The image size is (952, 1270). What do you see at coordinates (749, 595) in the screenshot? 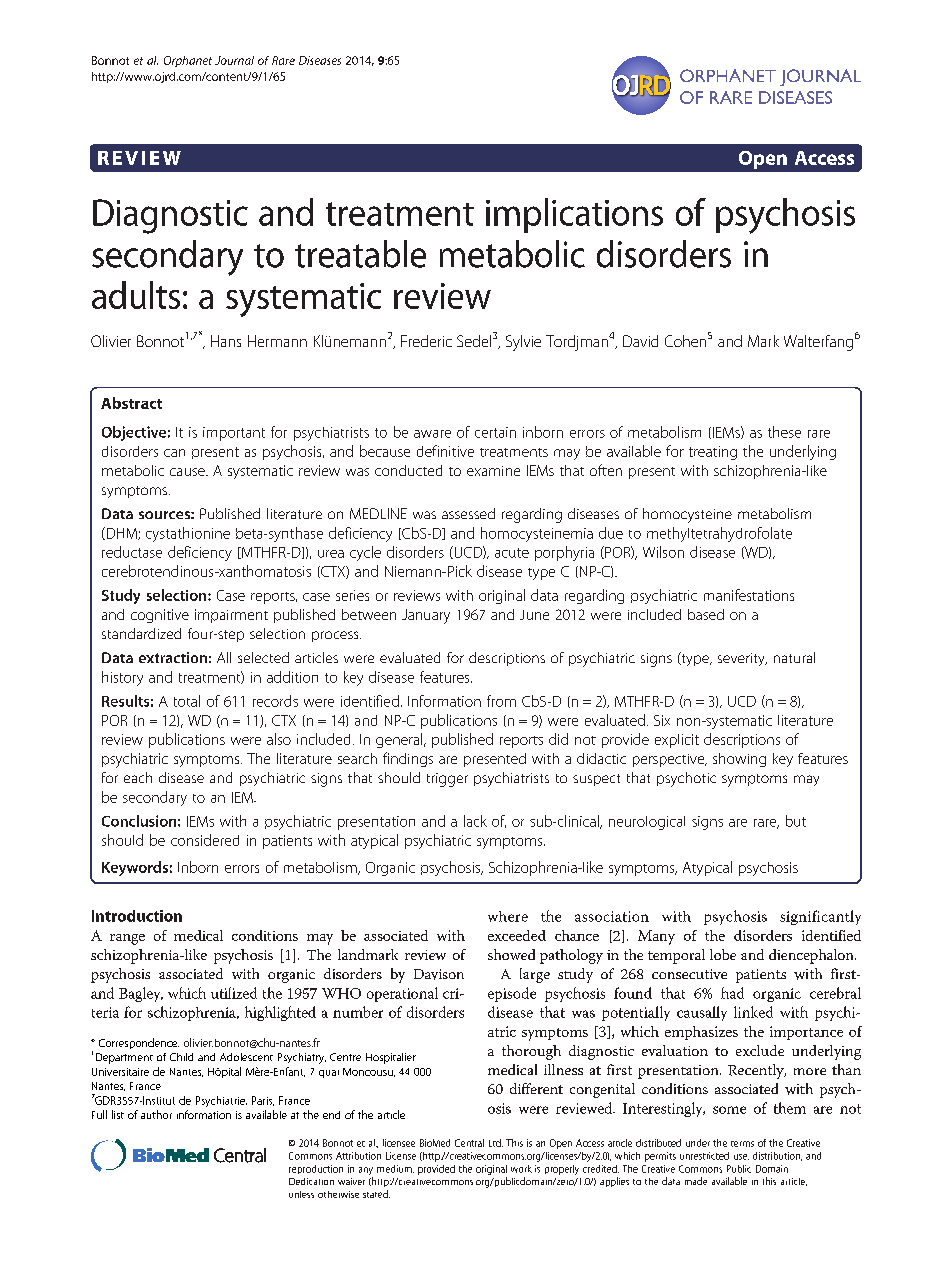
I see `manifestations` at bounding box center [749, 595].
